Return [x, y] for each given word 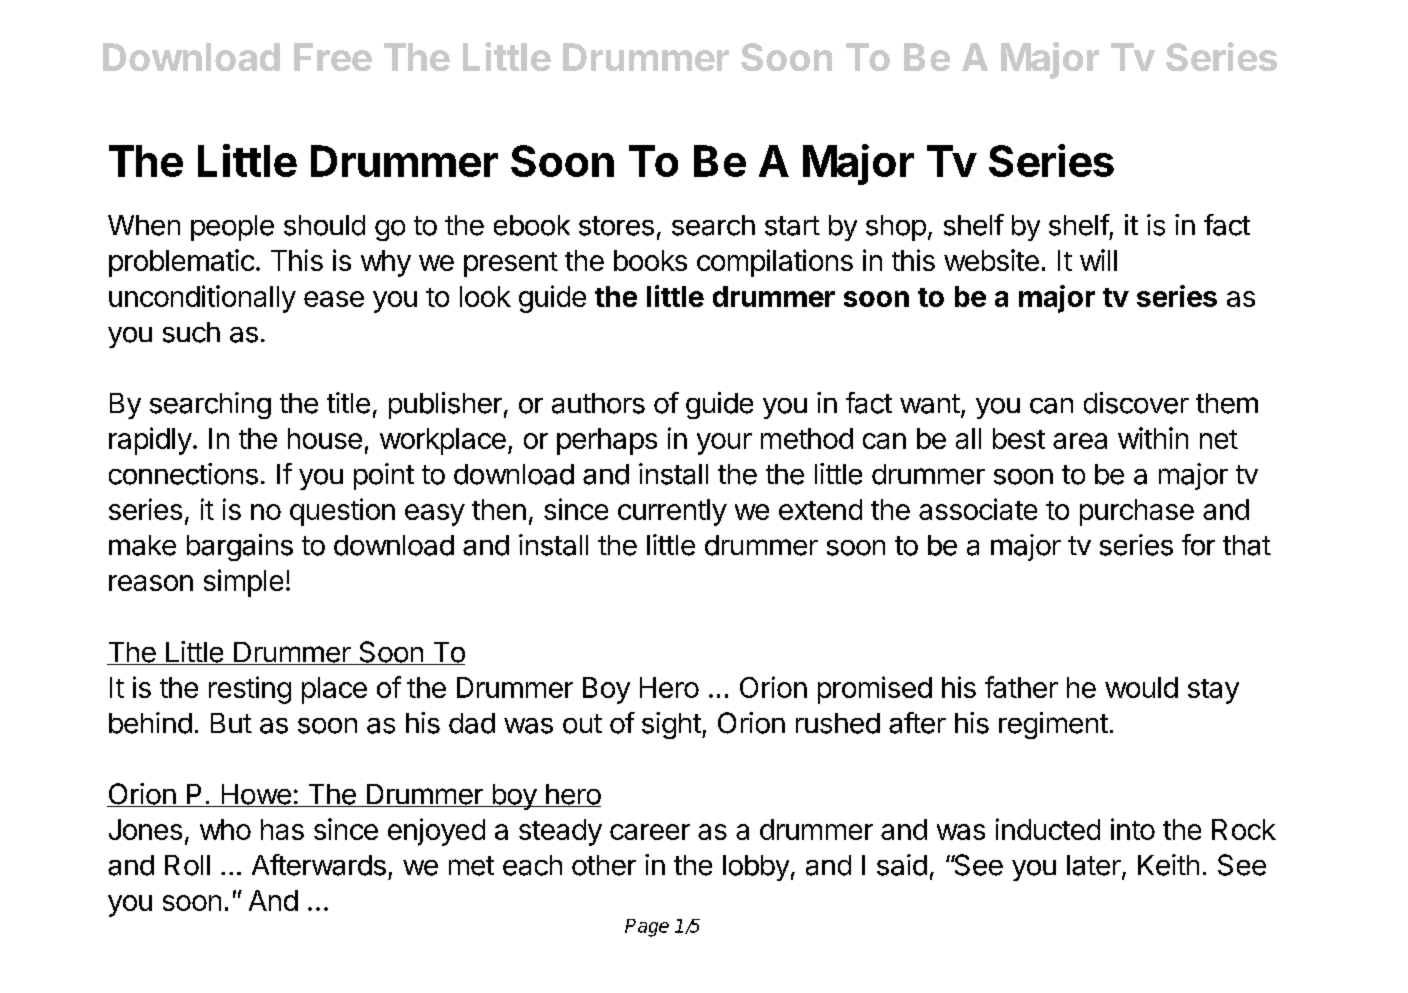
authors [598, 403]
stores [616, 226]
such [191, 332]
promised [875, 690]
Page [647, 928]
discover [1136, 403]
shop [896, 228]
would [1141, 687]
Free [333, 57]
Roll [187, 865]
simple [243, 583]
